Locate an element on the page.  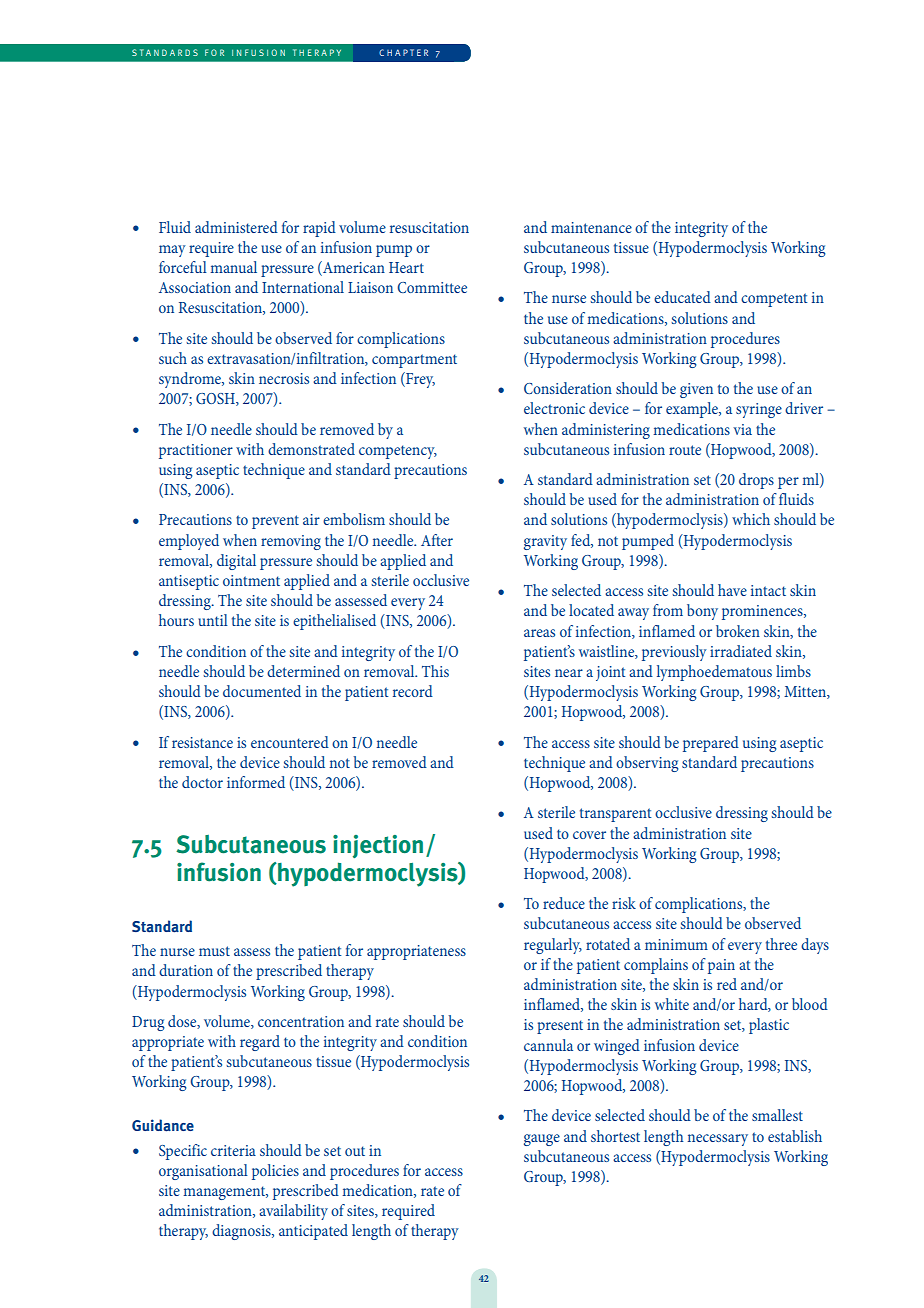
gauge is located at coordinates (542, 1140).
